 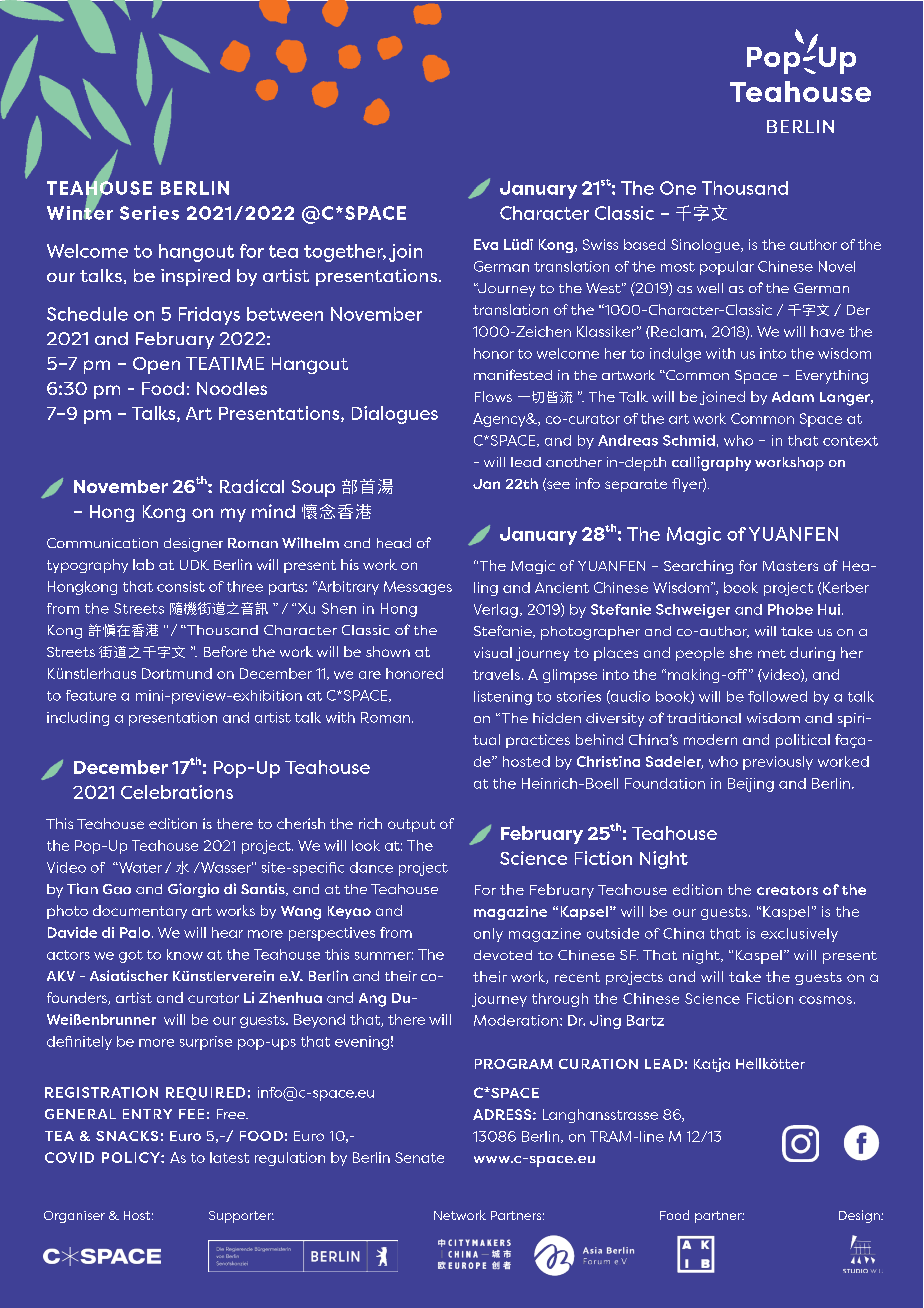 What do you see at coordinates (229, 1157) in the screenshot?
I see `latest` at bounding box center [229, 1157].
